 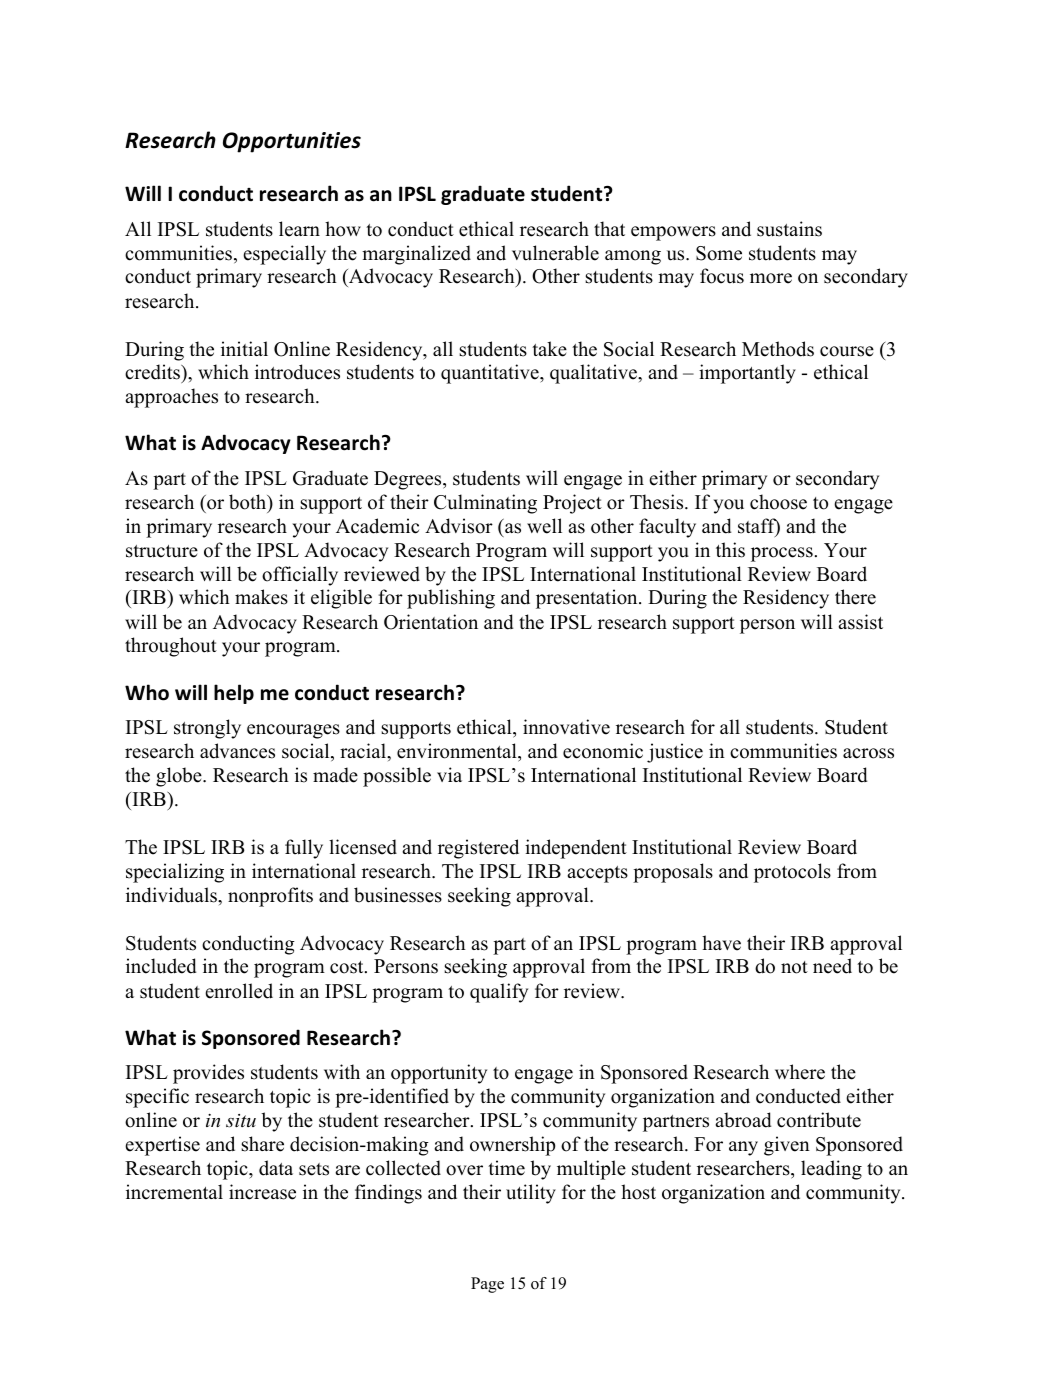 What do you see at coordinates (831, 1170) in the page?
I see `leading` at bounding box center [831, 1170].
